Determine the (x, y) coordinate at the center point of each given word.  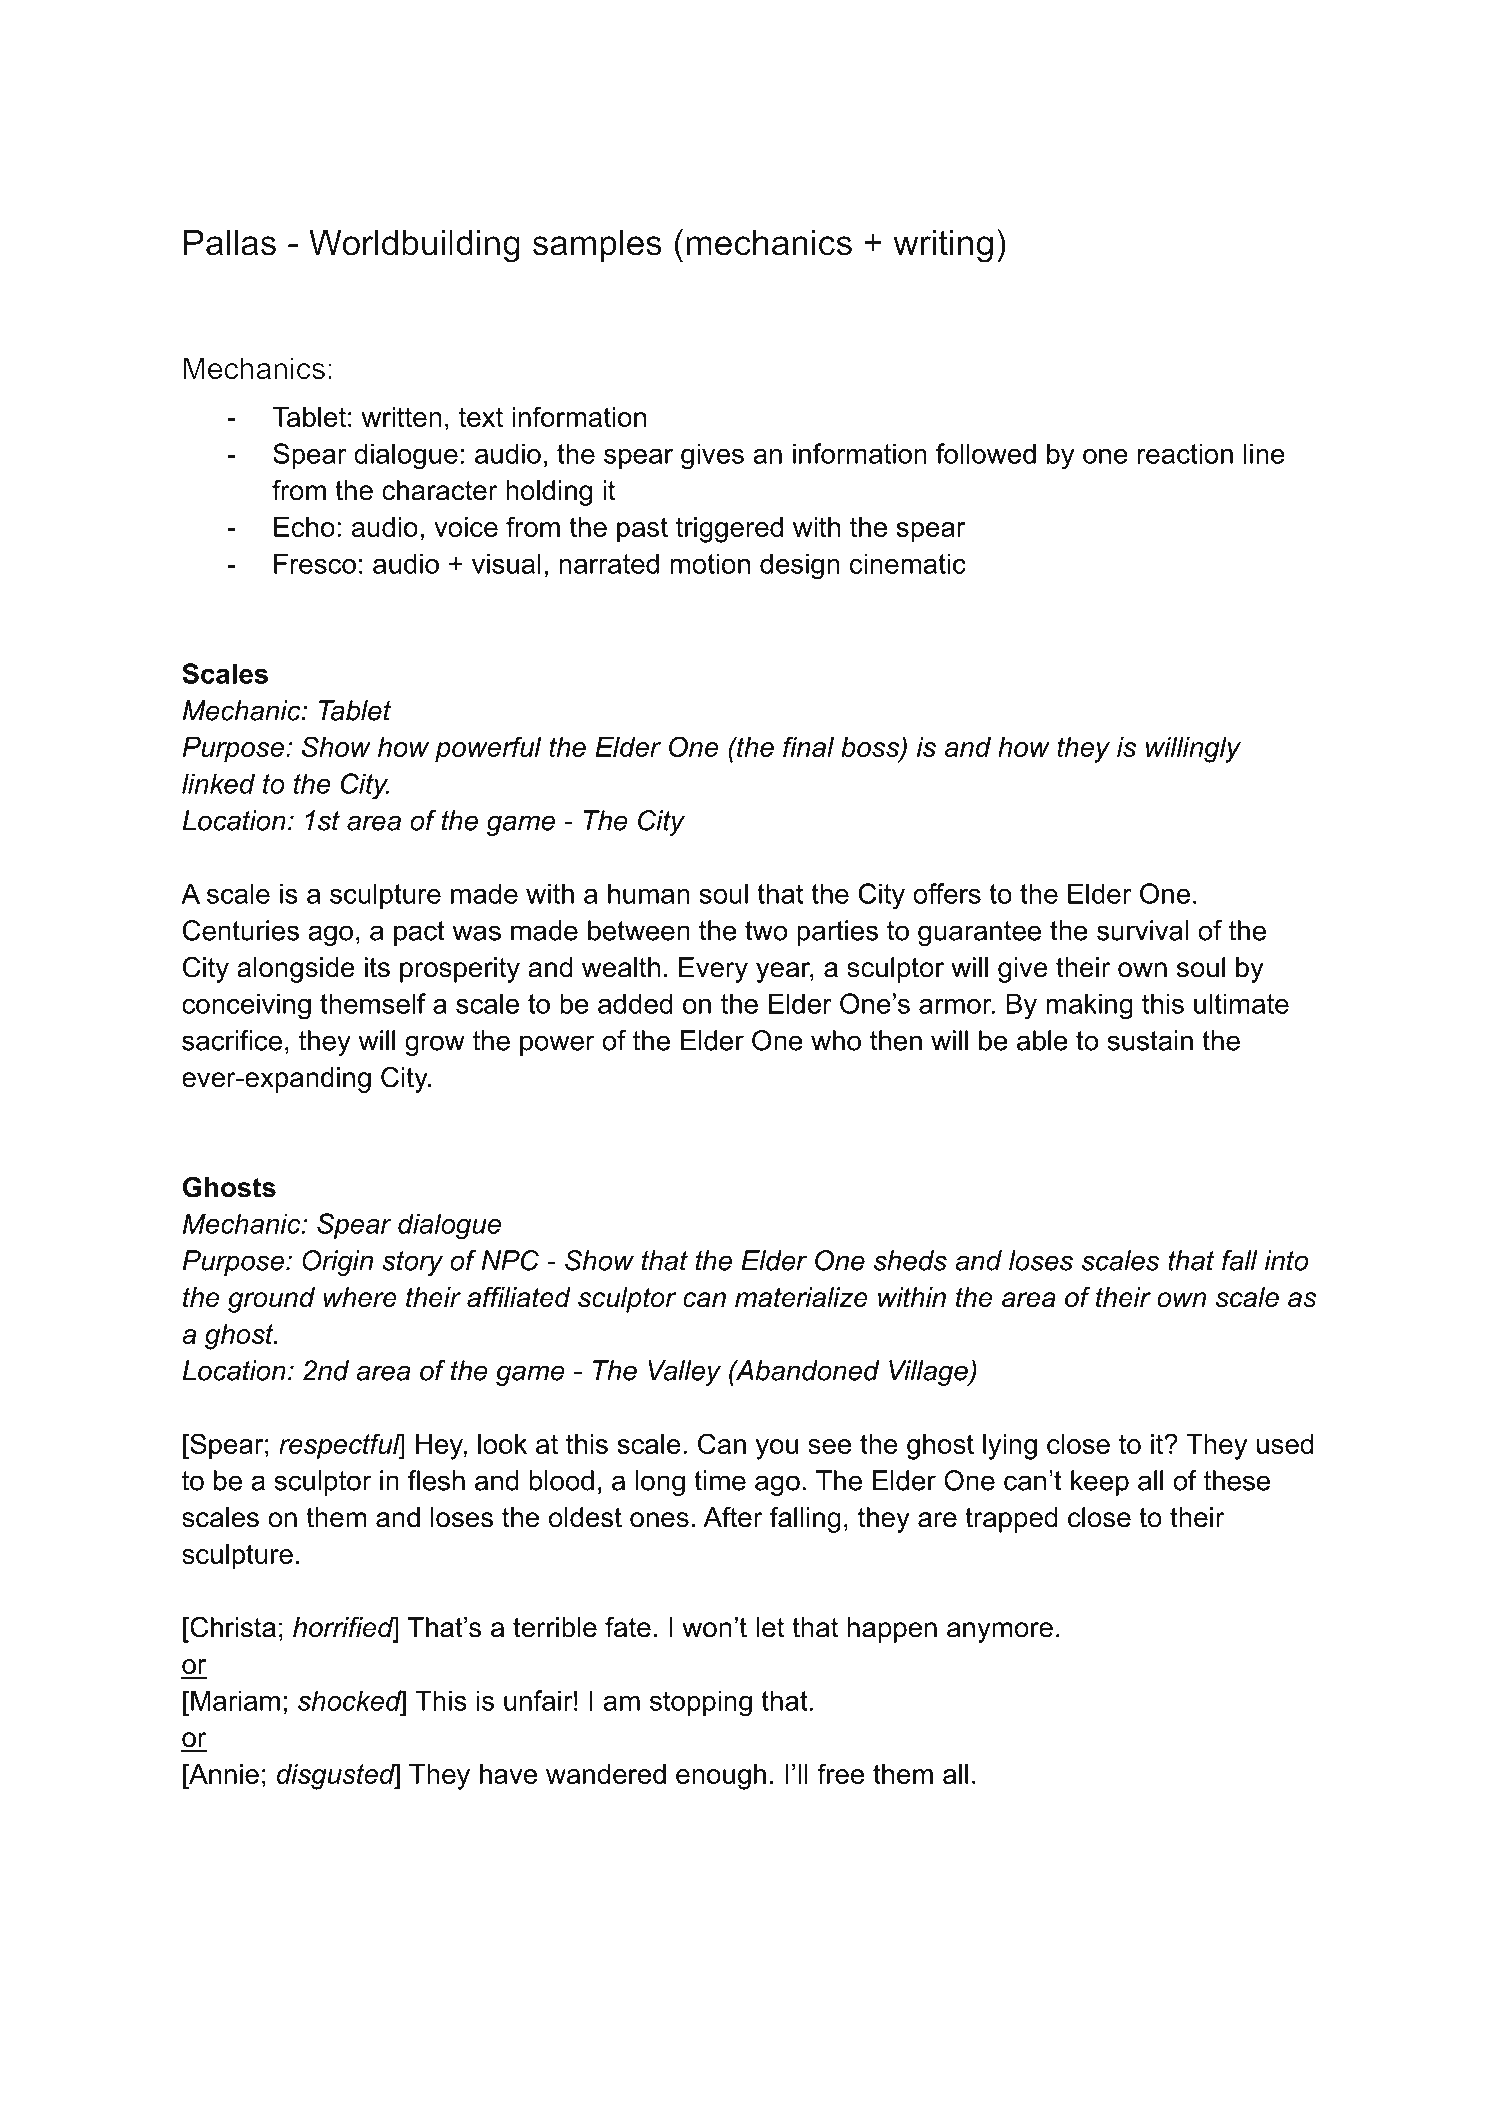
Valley (684, 1373)
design (800, 566)
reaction (1185, 453)
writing (943, 246)
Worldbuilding (414, 246)
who (836, 1040)
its (377, 967)
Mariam (235, 1700)
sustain (1150, 1040)
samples (597, 245)
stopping (701, 1703)
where (360, 1297)
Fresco (315, 563)
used (1285, 1444)
